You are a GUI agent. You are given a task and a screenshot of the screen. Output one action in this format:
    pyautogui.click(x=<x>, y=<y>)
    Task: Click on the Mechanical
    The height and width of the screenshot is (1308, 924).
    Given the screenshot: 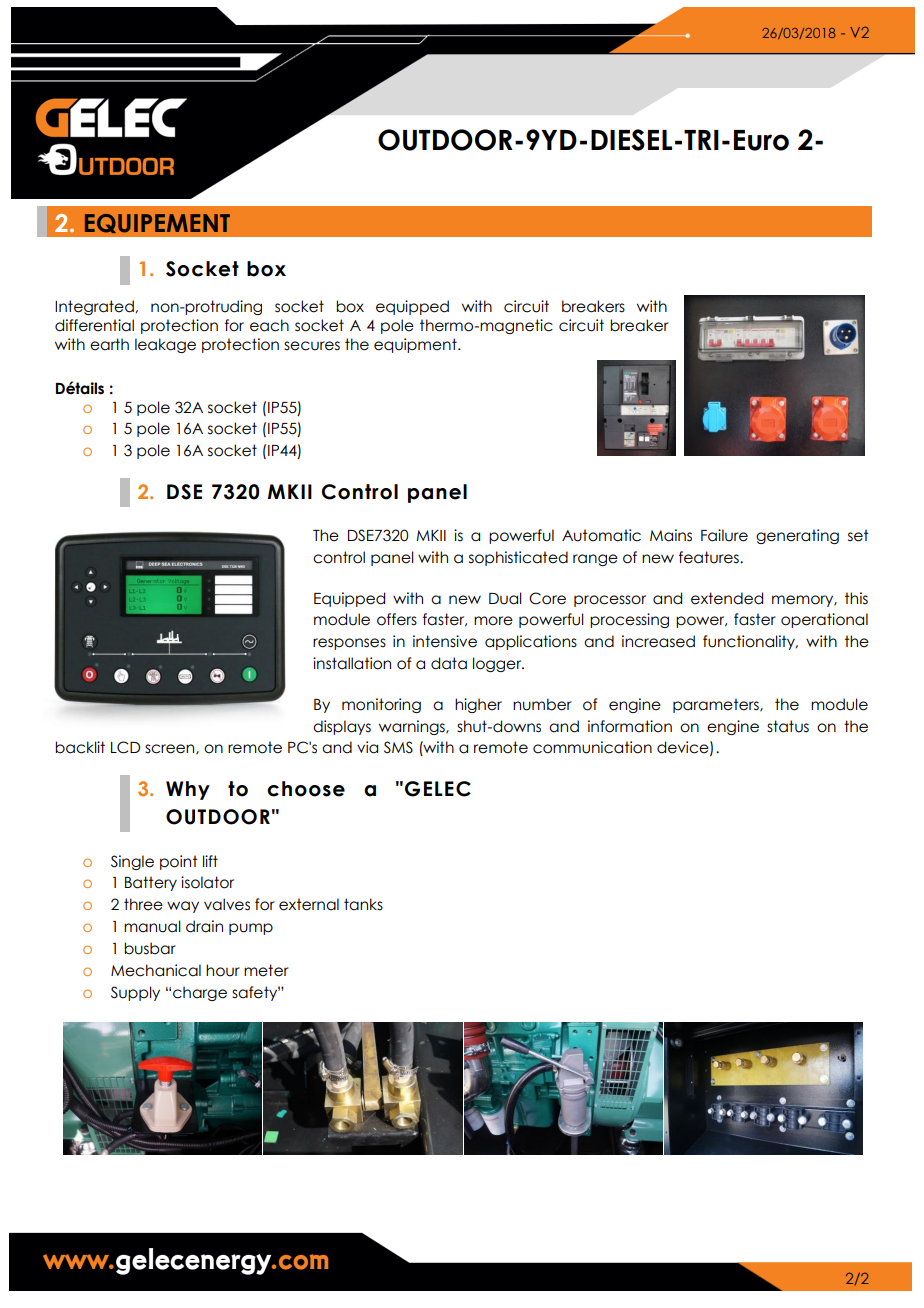 What is the action you would take?
    pyautogui.click(x=156, y=970)
